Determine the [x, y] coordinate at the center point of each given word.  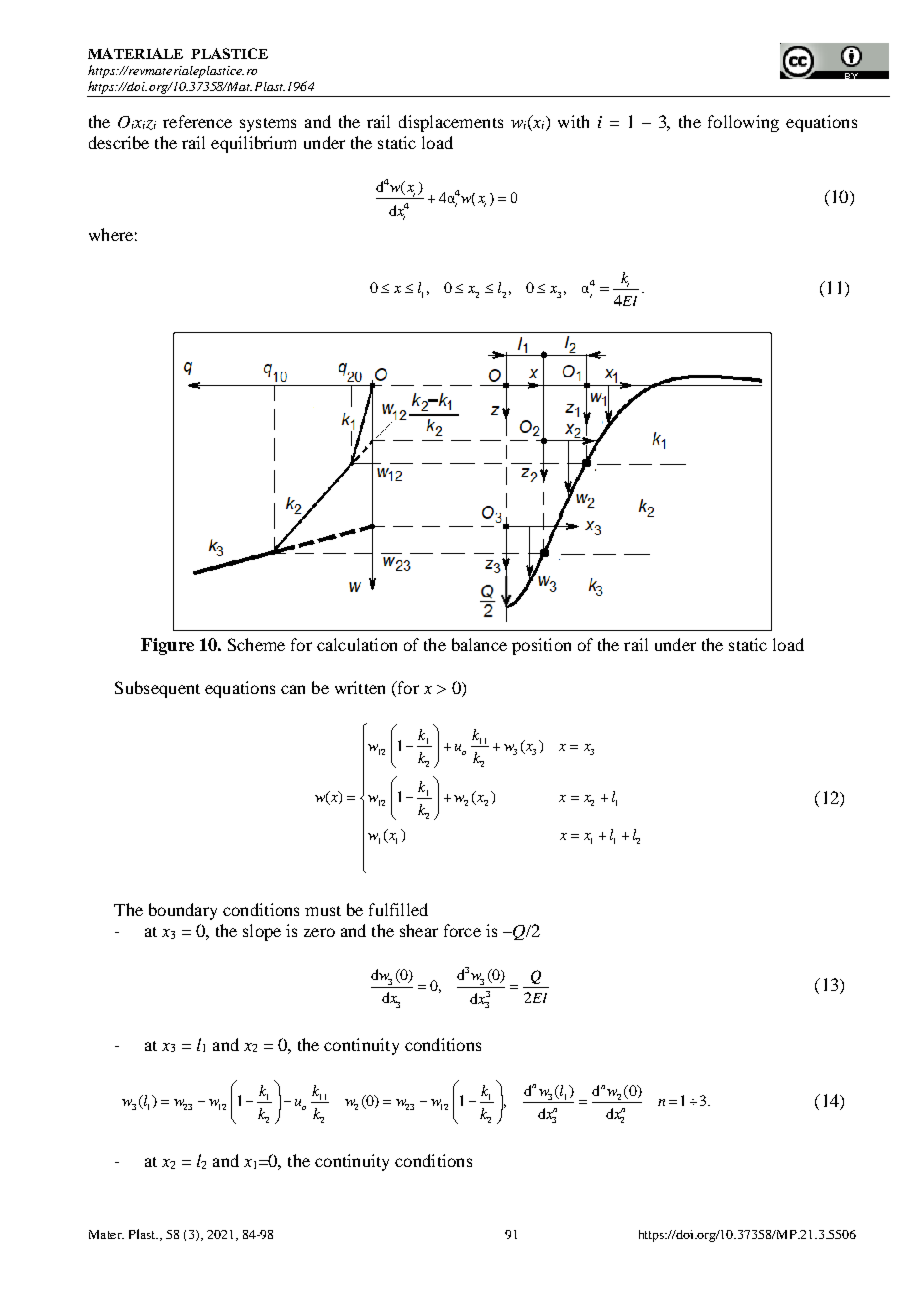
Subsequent [157, 689]
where [111, 234]
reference [197, 121]
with [573, 121]
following [743, 123]
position [541, 646]
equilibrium [253, 144]
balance [479, 644]
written [360, 687]
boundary [183, 911]
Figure [167, 646]
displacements [451, 123]
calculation [357, 644]
